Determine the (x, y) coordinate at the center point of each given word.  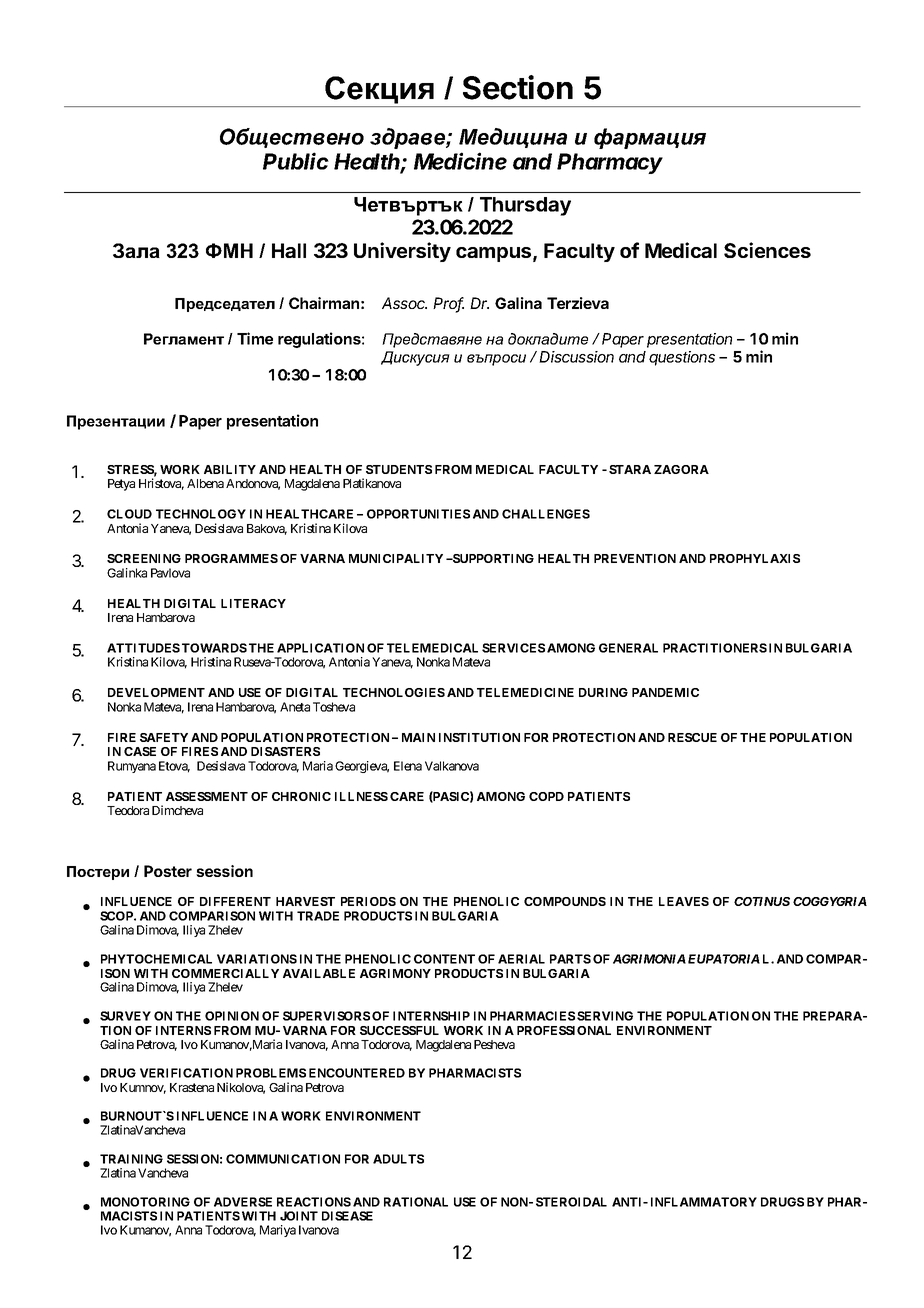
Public (296, 161)
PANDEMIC (665, 692)
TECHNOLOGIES (394, 692)
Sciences (767, 250)
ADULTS (398, 1159)
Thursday (525, 206)
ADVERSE (243, 1202)
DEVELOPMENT (156, 692)
